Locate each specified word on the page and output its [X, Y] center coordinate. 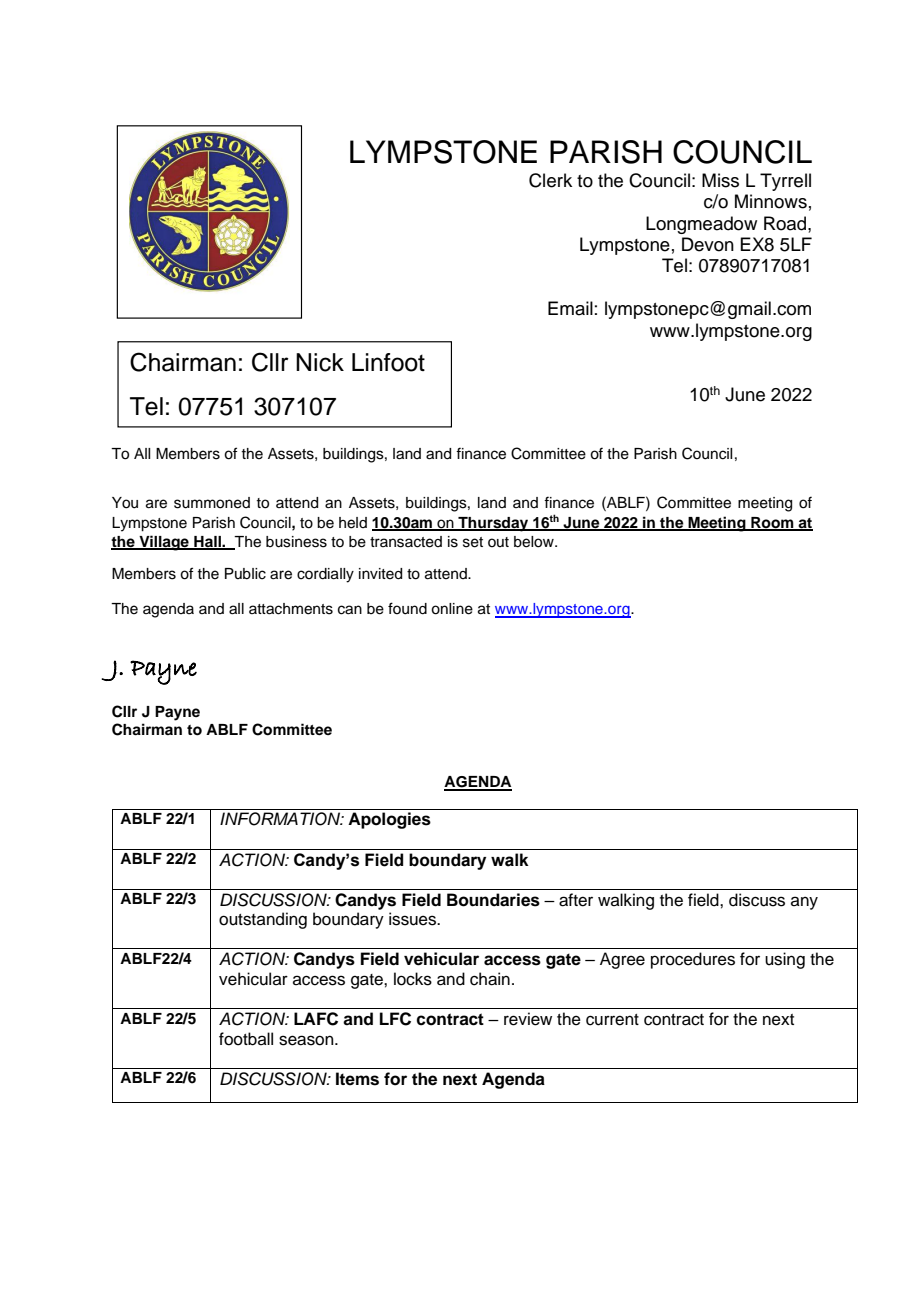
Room [772, 523]
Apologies [389, 820]
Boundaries [493, 900]
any [804, 903]
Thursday [493, 524]
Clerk [550, 180]
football [246, 1039]
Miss [720, 180]
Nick [320, 362]
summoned [212, 503]
